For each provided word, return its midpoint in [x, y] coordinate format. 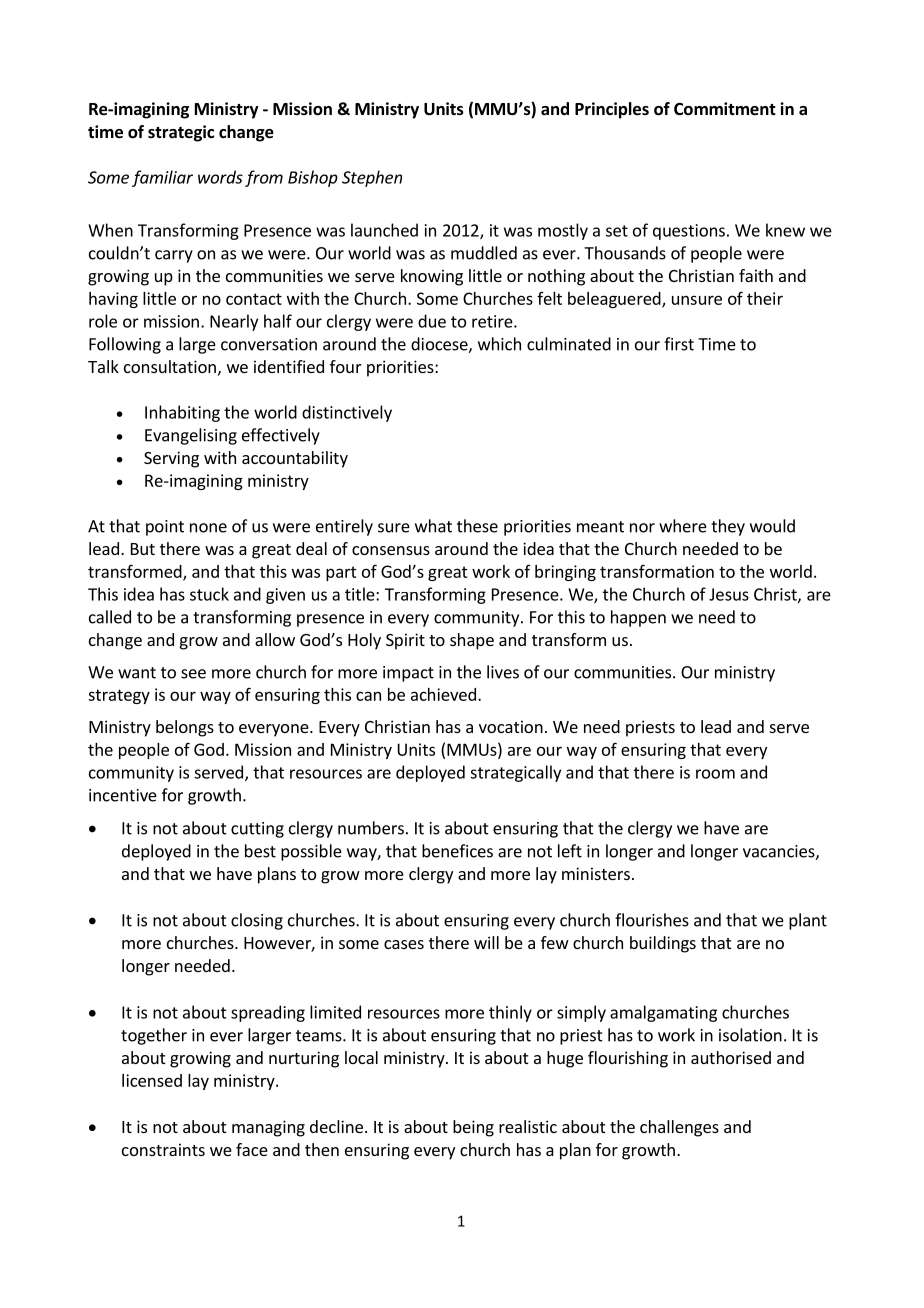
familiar [162, 178]
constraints [163, 1149]
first [679, 344]
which [499, 344]
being [473, 1128]
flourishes [652, 920]
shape [472, 641]
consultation [170, 366]
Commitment [725, 109]
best [260, 851]
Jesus [729, 594]
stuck [209, 594]
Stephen [372, 178]
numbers [371, 828]
